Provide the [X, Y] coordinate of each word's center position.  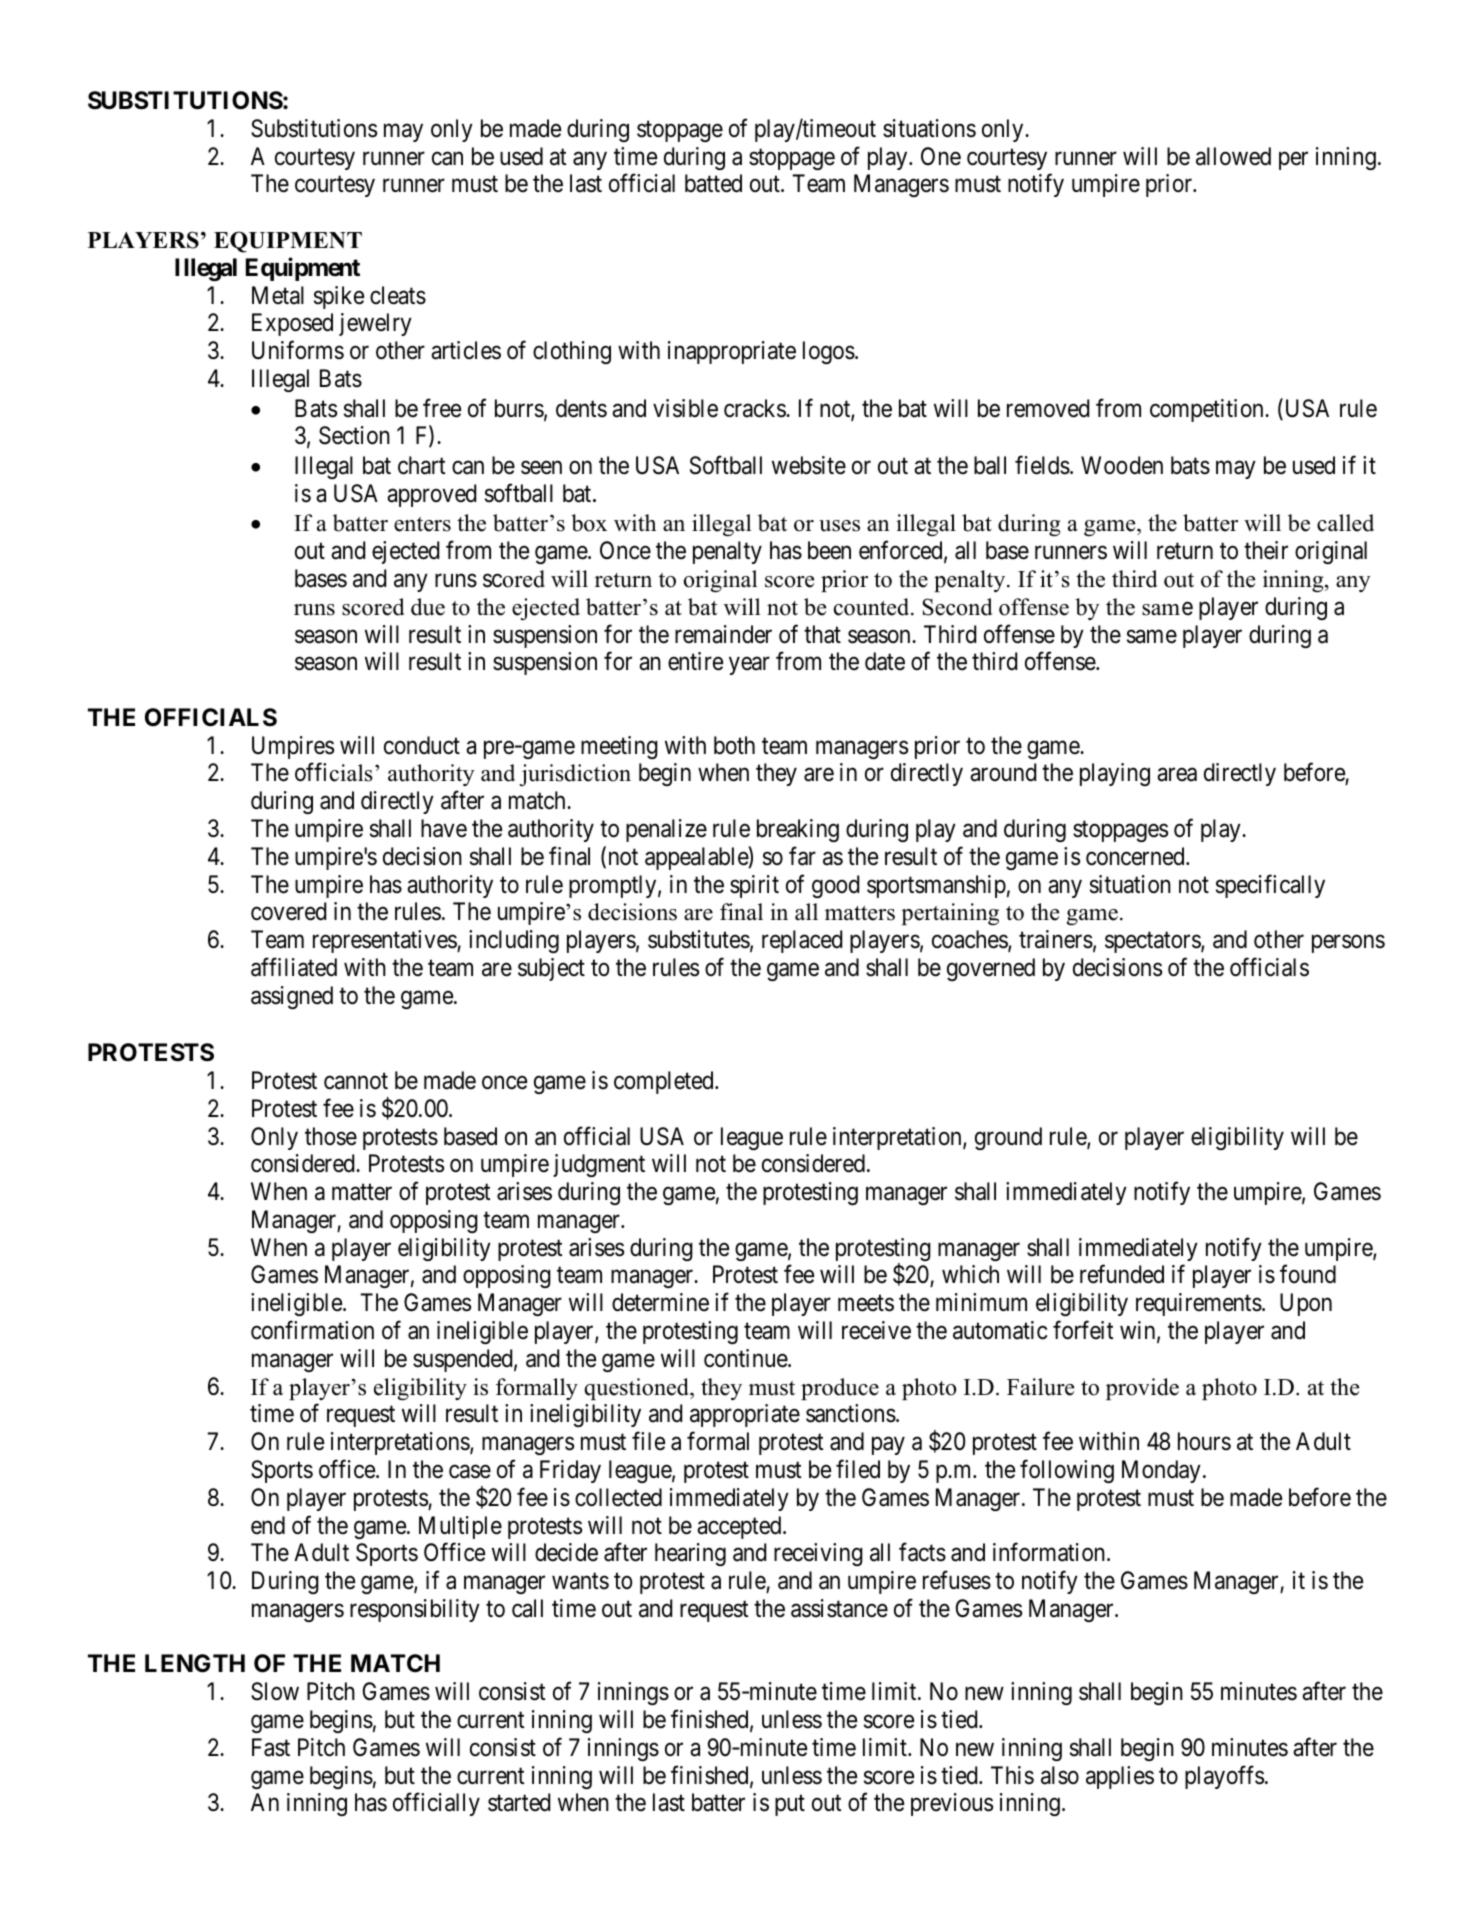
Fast [271, 1747]
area [1177, 775]
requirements [1199, 1304]
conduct [422, 745]
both [734, 745]
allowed [1233, 156]
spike [339, 297]
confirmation [312, 1330]
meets [866, 1303]
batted [713, 183]
